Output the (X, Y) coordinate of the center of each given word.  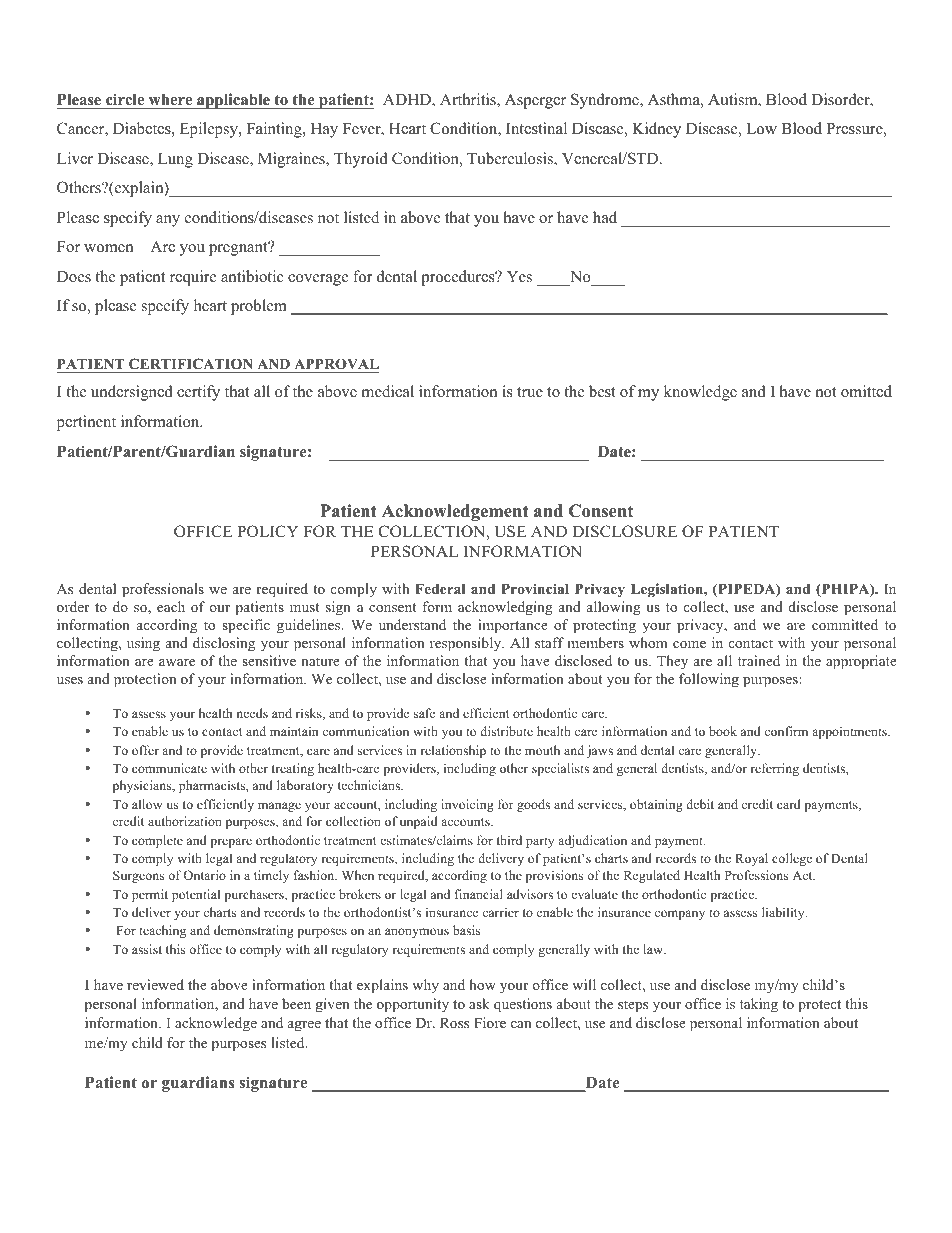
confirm (786, 731)
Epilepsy (210, 130)
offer (145, 750)
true (530, 392)
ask (479, 1003)
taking (759, 1005)
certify (198, 393)
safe (424, 713)
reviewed (155, 984)
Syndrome (606, 101)
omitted (866, 391)
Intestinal (536, 128)
